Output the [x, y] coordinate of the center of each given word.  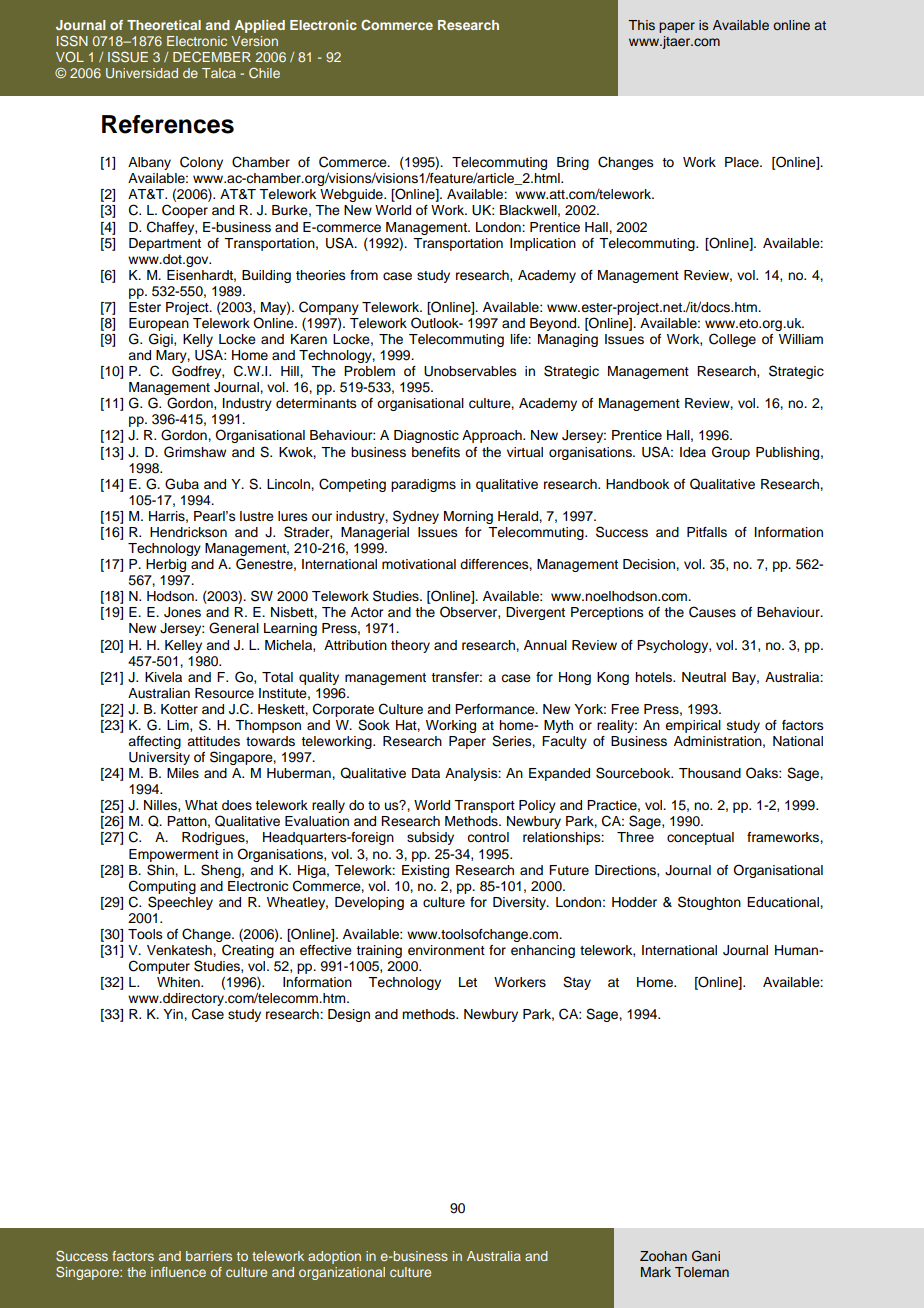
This [641, 25]
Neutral [704, 677]
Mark [656, 1272]
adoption [334, 1257]
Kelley [183, 646]
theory [410, 646]
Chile [264, 73]
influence [178, 1272]
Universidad [142, 73]
